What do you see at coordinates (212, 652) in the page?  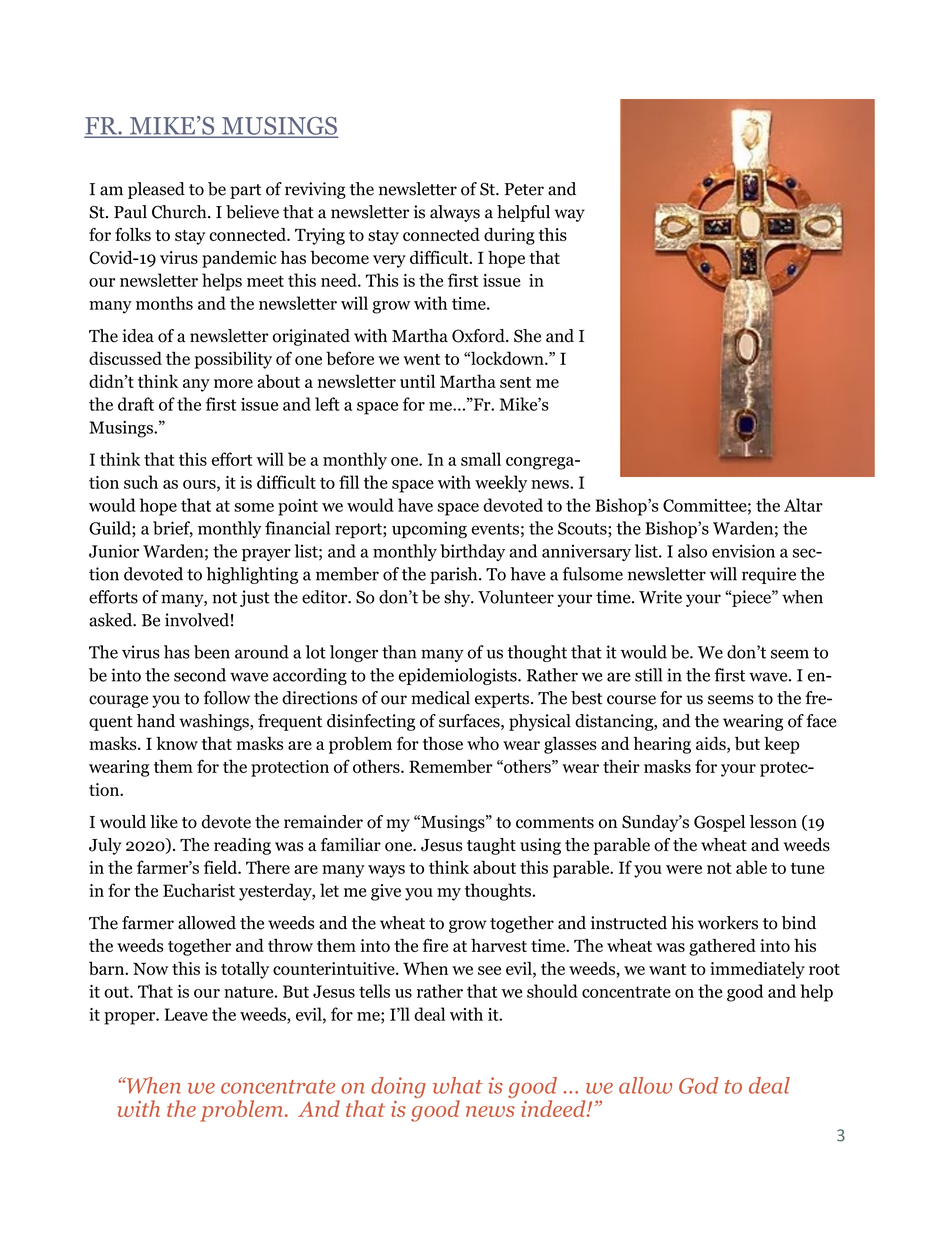 I see `been` at bounding box center [212, 652].
